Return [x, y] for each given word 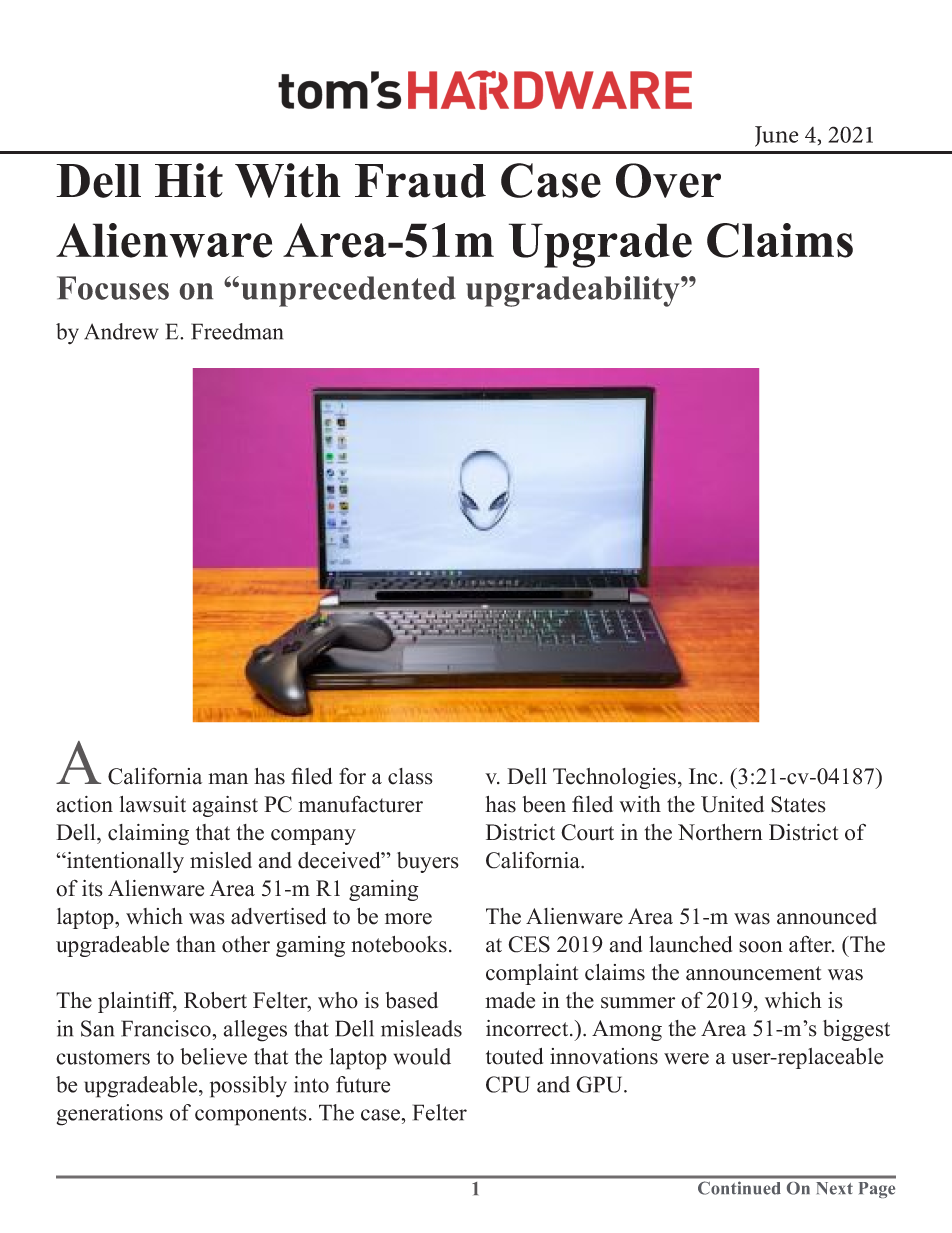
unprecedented [348, 291]
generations [110, 1115]
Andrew [121, 331]
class [410, 776]
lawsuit [152, 804]
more [408, 919]
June [776, 136]
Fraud [420, 181]
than [196, 944]
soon [761, 947]
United [732, 804]
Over [668, 180]
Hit [189, 180]
